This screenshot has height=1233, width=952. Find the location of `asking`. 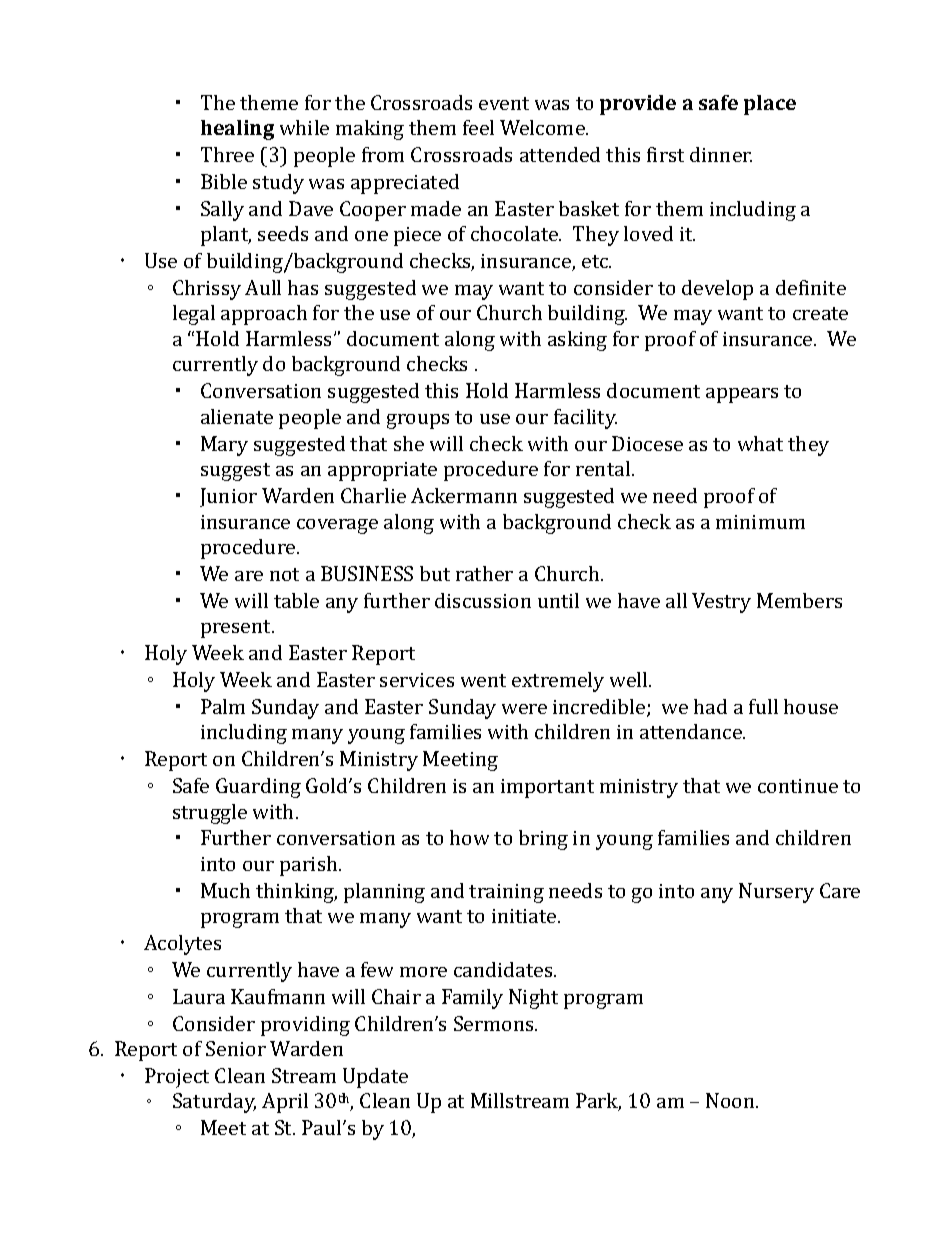

asking is located at coordinates (577, 341).
